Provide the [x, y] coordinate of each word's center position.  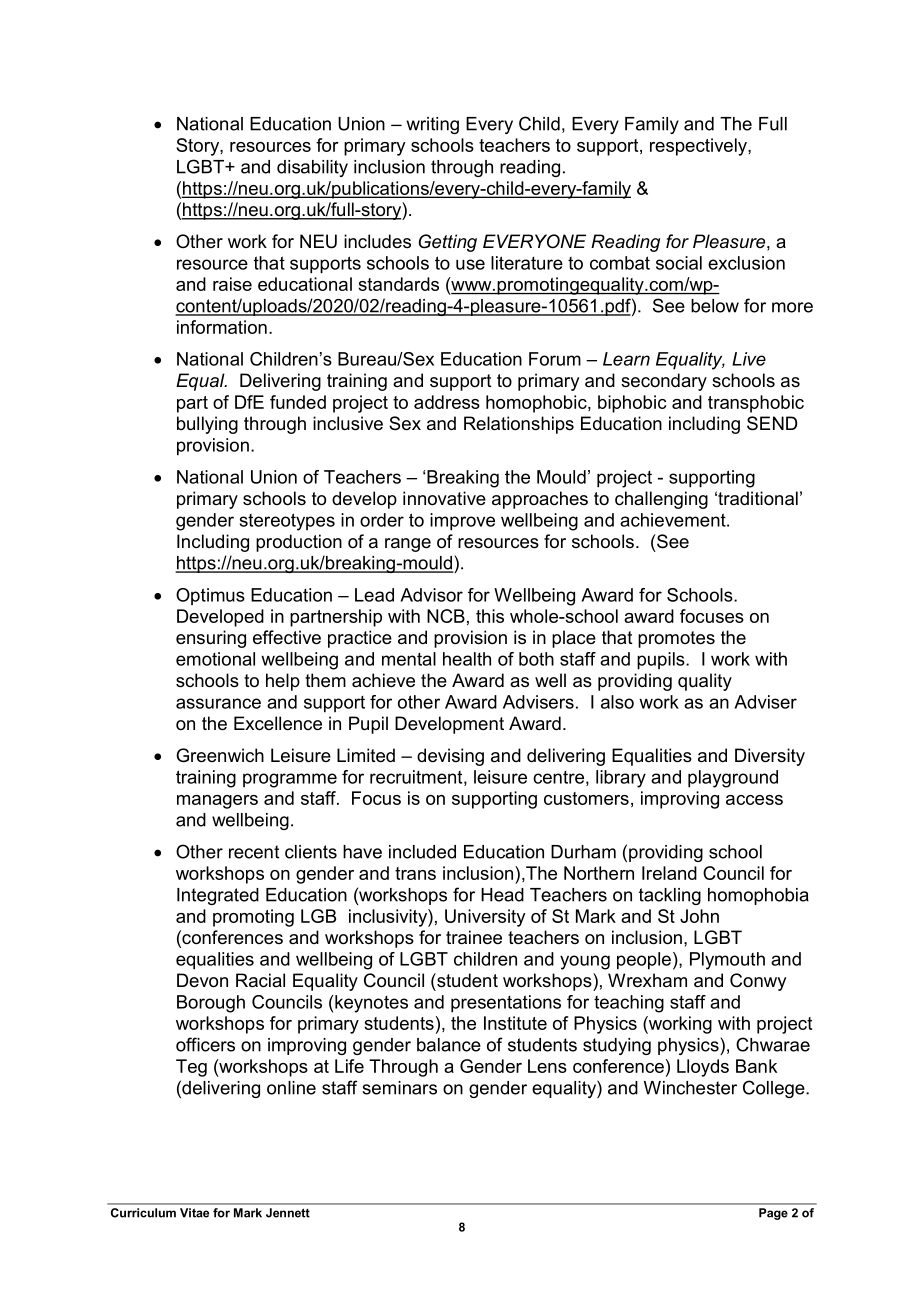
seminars [399, 1088]
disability [312, 168]
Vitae [194, 1213]
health [467, 659]
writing [433, 125]
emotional [215, 659]
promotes [676, 639]
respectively [699, 147]
